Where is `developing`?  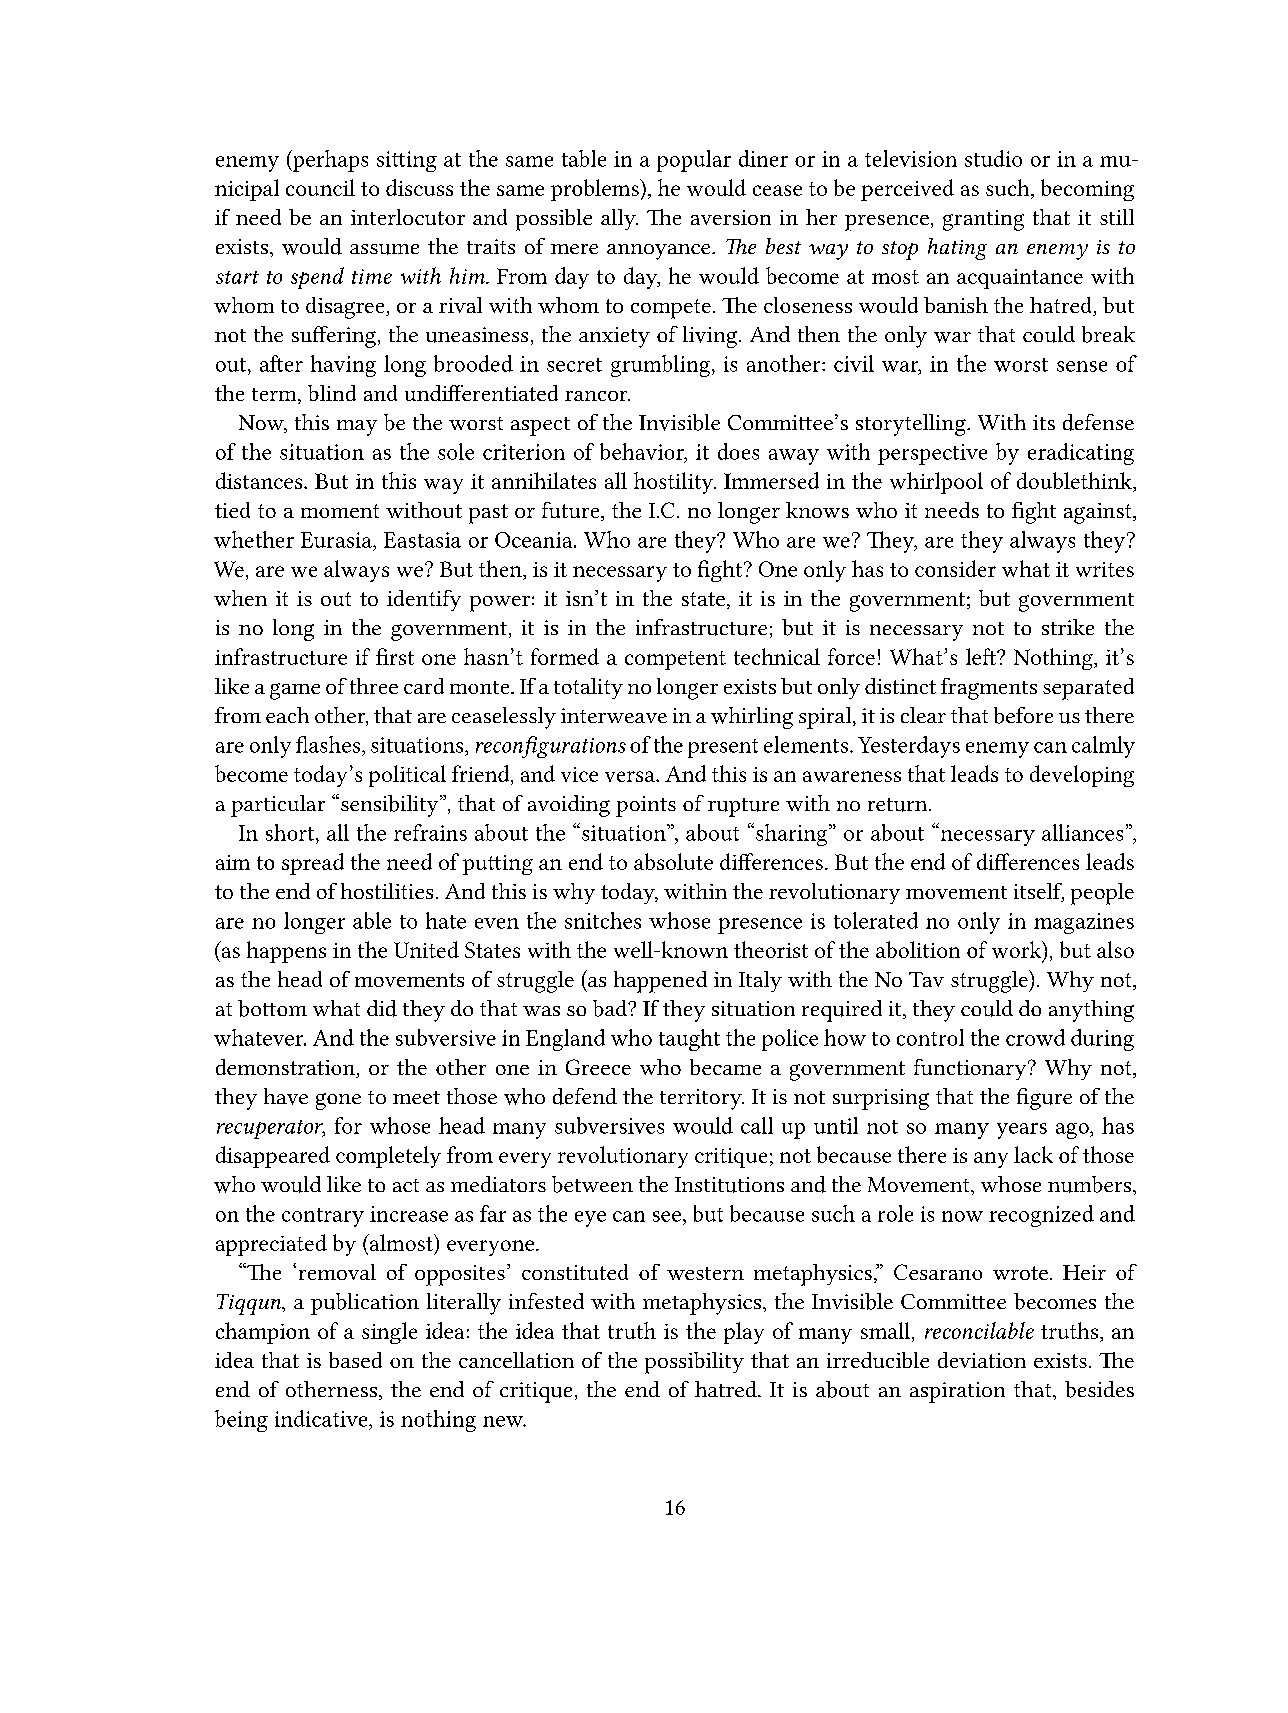 developing is located at coordinates (1082, 776).
